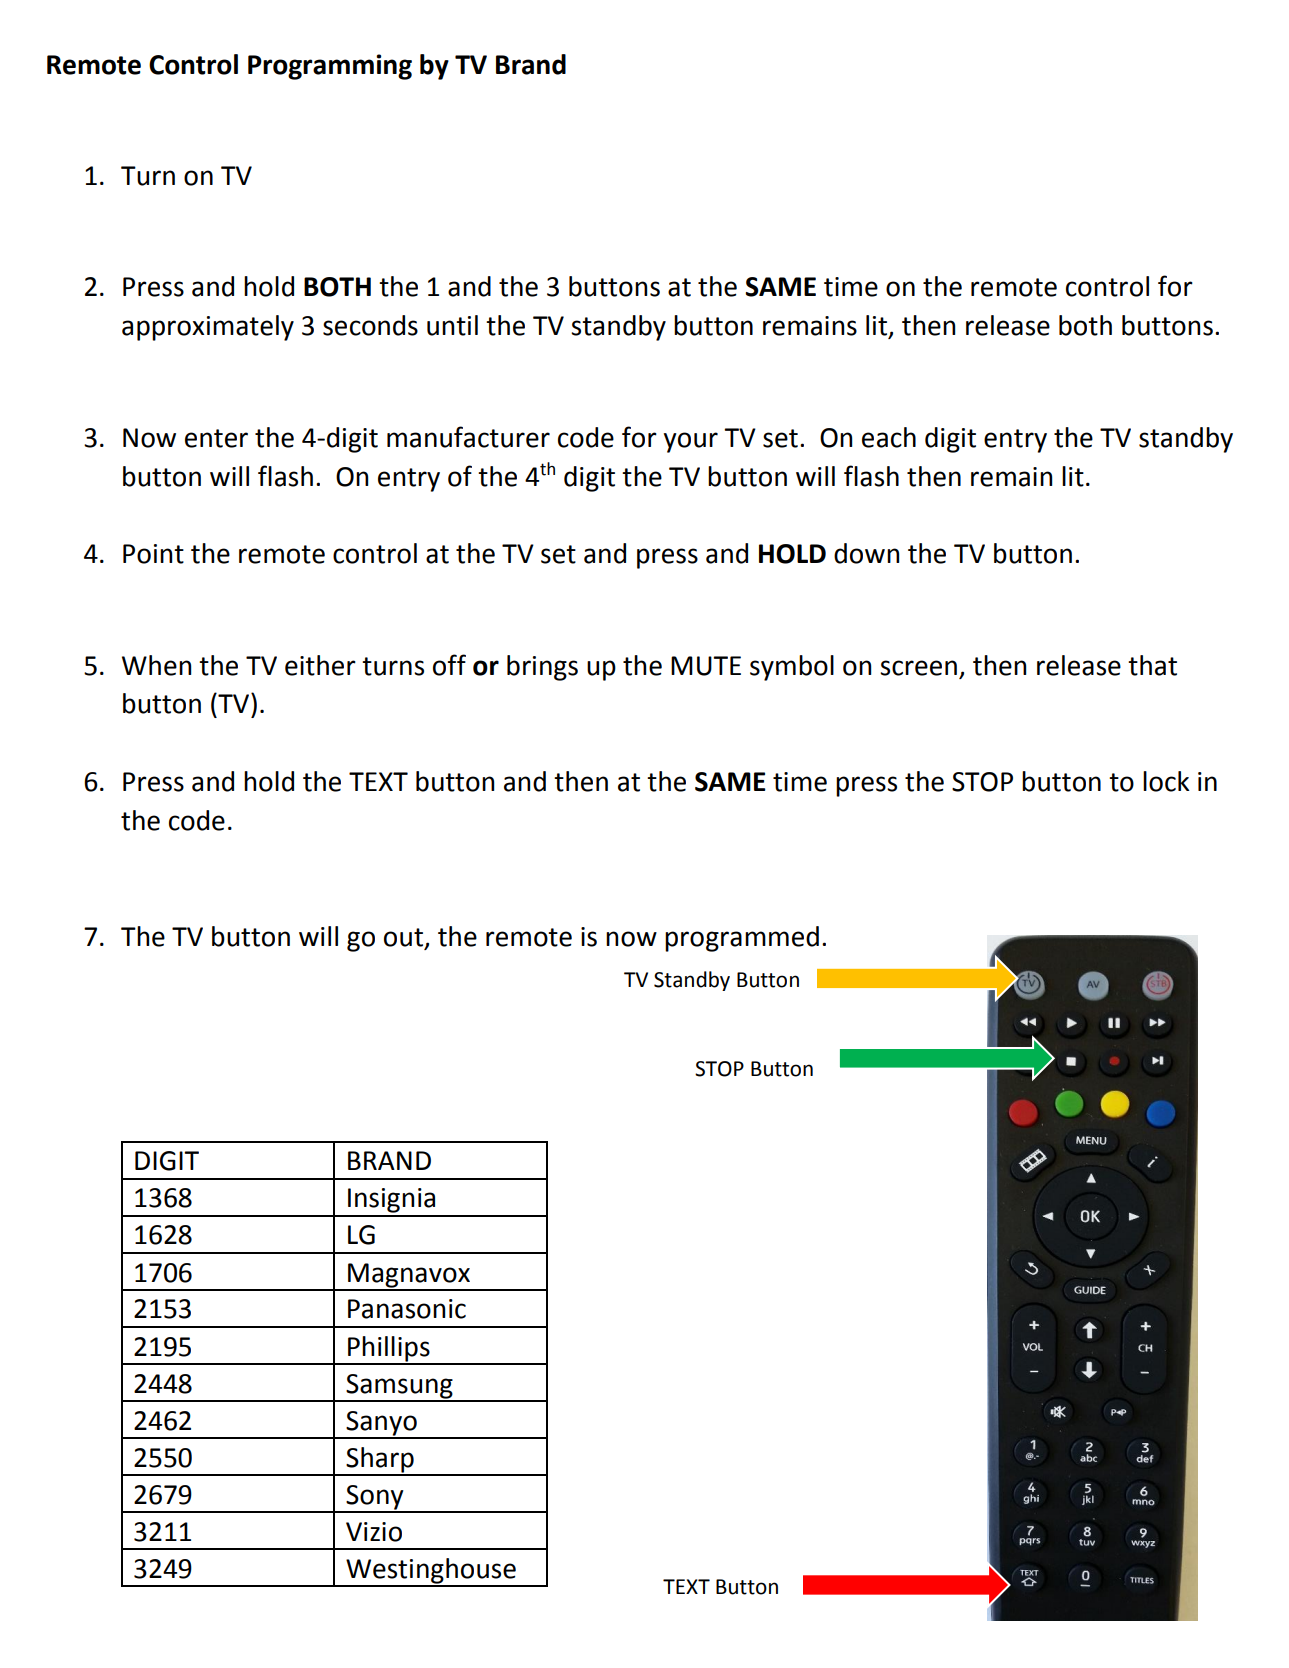  What do you see at coordinates (330, 67) in the image?
I see `Programming` at bounding box center [330, 67].
